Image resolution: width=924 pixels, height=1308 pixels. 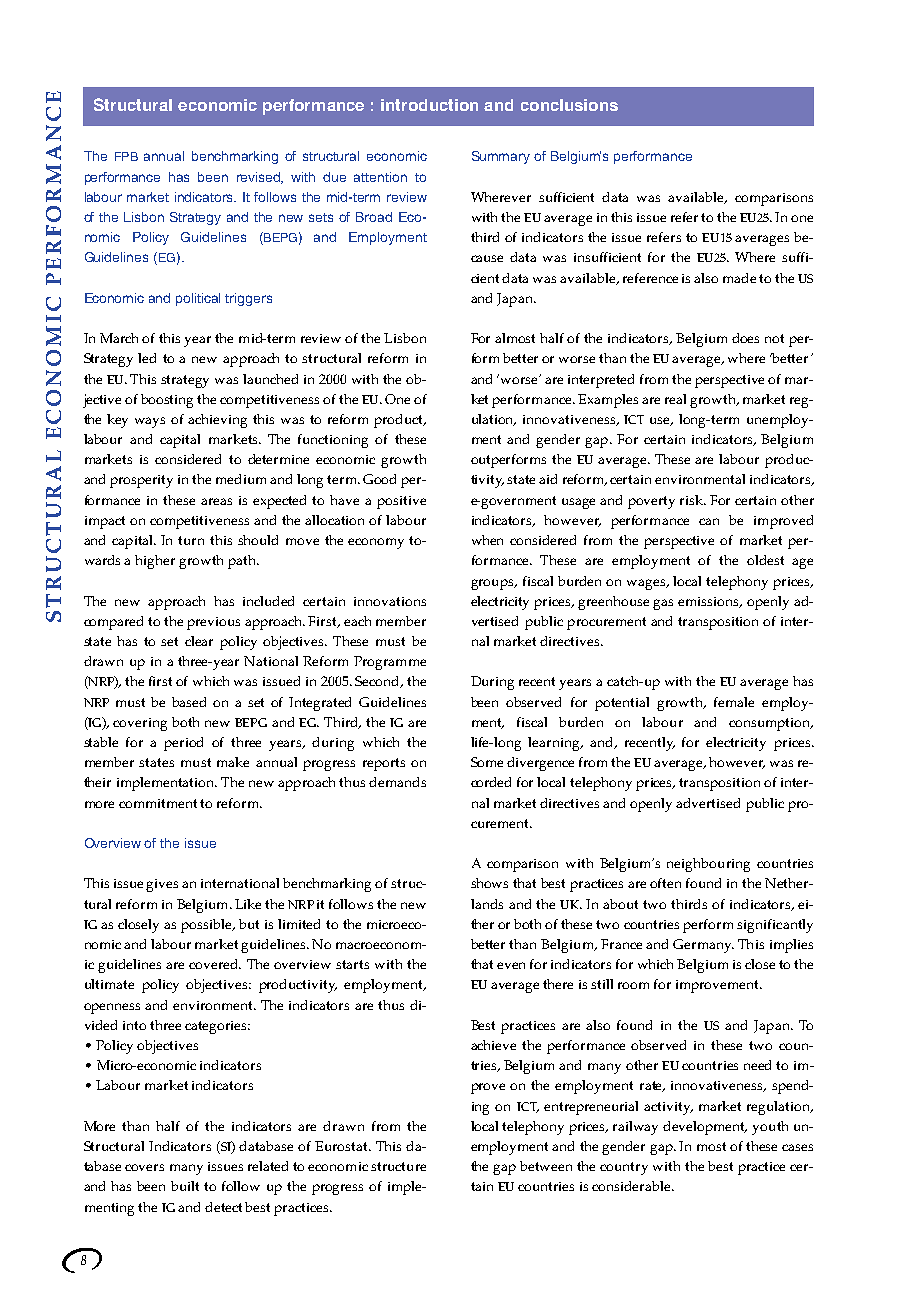 I want to click on risk, so click(x=693, y=500).
